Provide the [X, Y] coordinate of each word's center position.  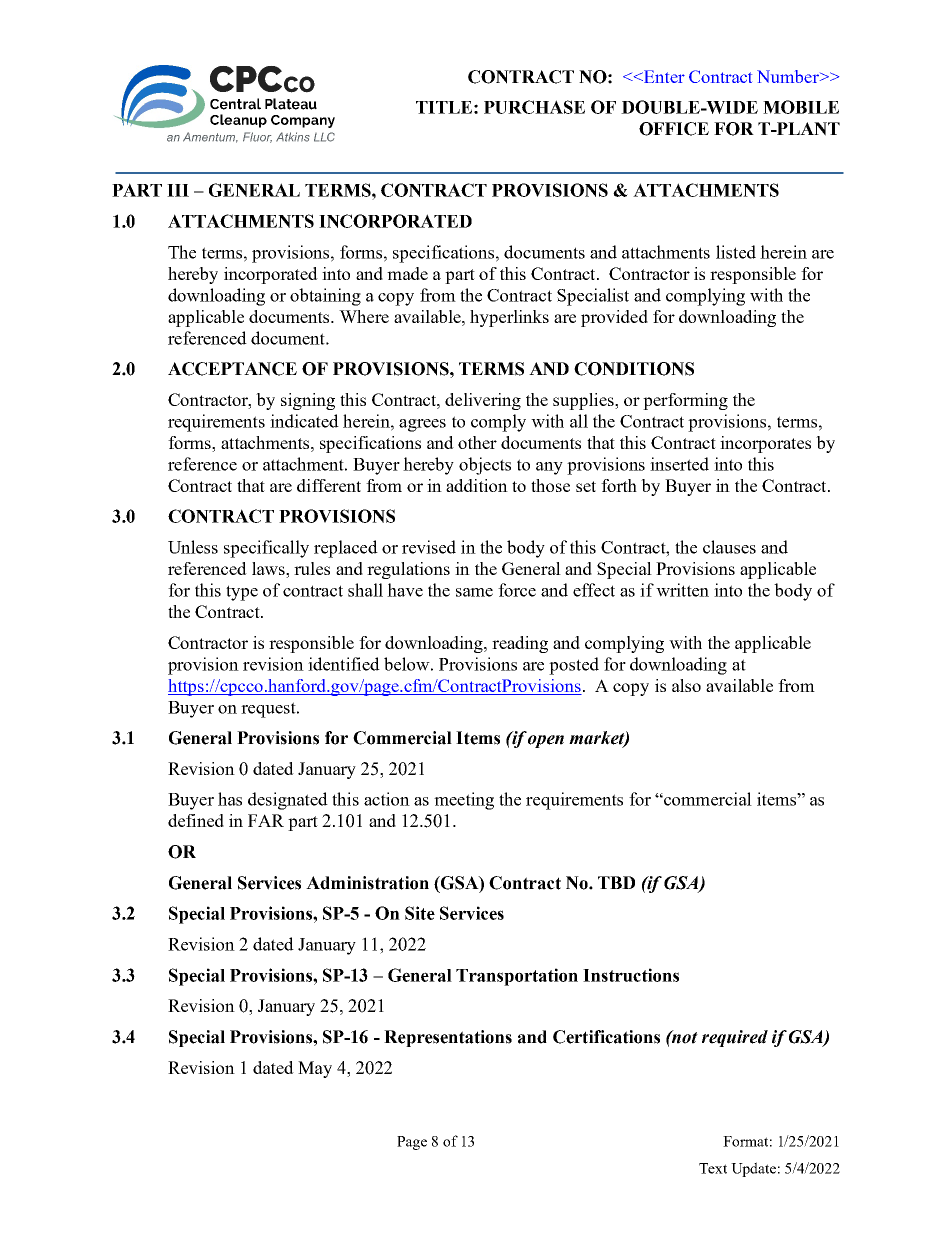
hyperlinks [509, 318]
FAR [266, 820]
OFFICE [674, 129]
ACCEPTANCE [232, 369]
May [315, 1069]
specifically [266, 549]
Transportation [517, 977]
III [178, 190]
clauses [729, 547]
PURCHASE [534, 107]
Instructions [631, 975]
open [546, 741]
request [269, 710]
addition [477, 485]
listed [736, 252]
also [686, 685]
